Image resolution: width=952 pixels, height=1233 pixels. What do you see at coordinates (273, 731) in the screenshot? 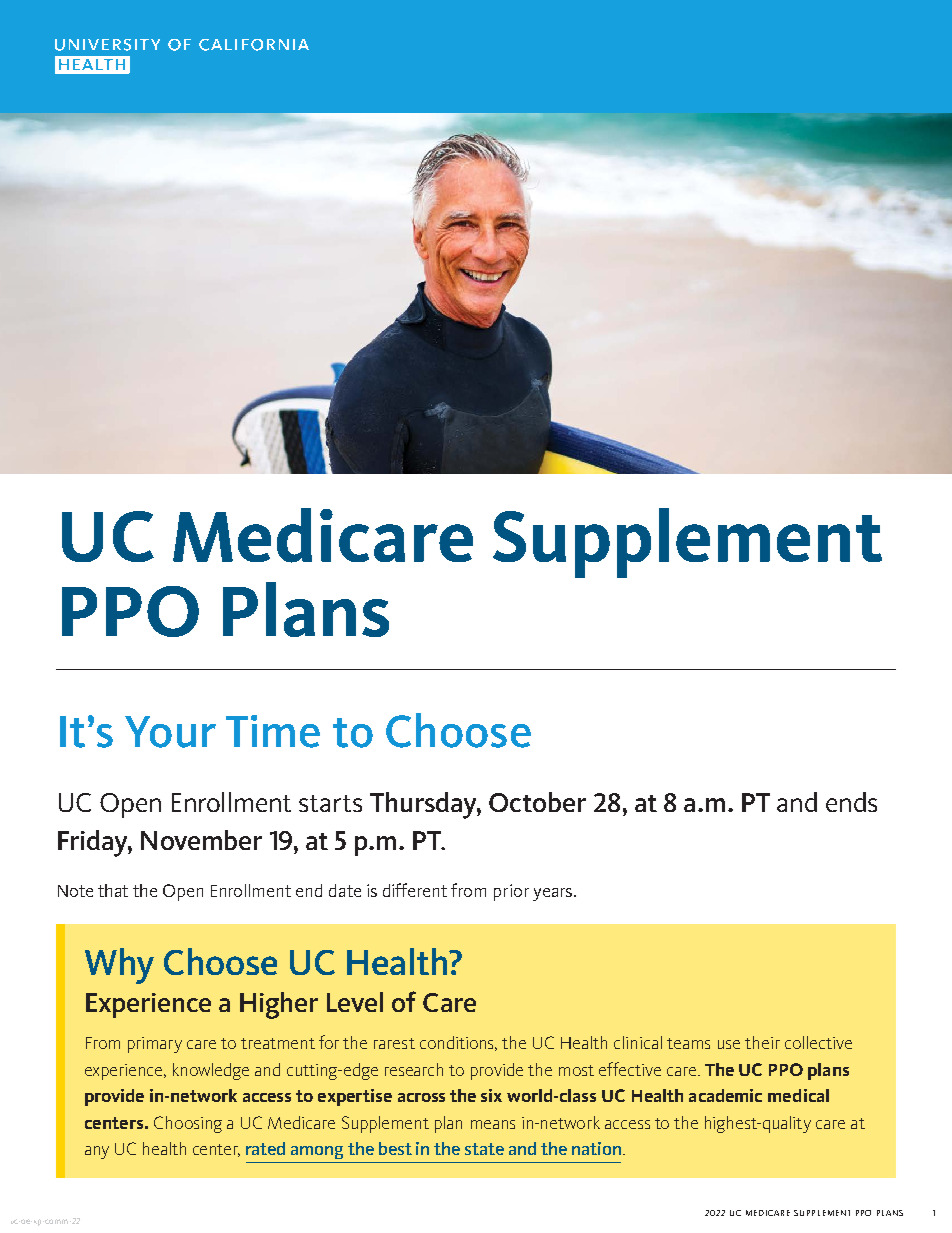
I see `Time` at bounding box center [273, 731].
